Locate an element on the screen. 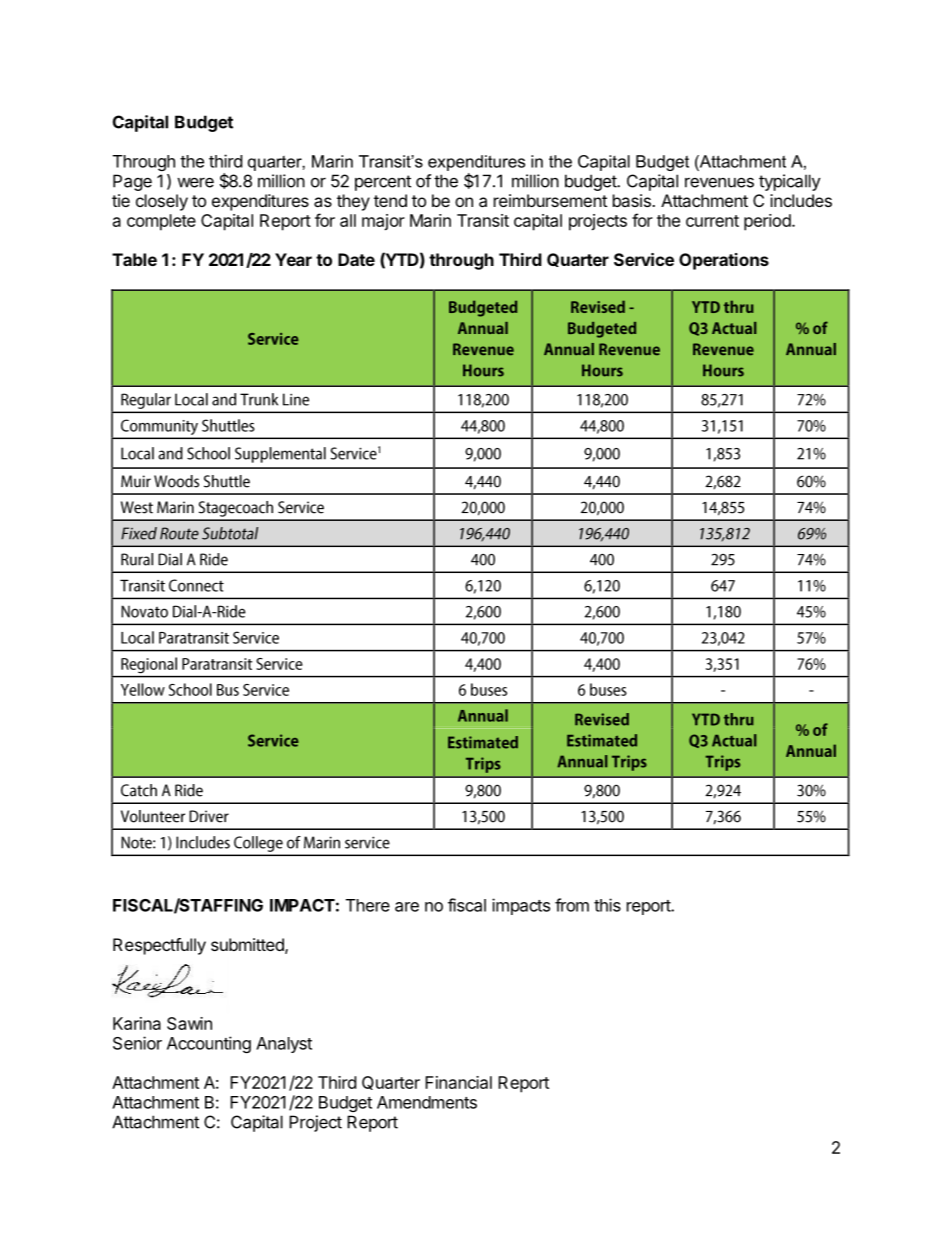 The height and width of the screenshot is (1233, 952). are is located at coordinates (407, 907).
